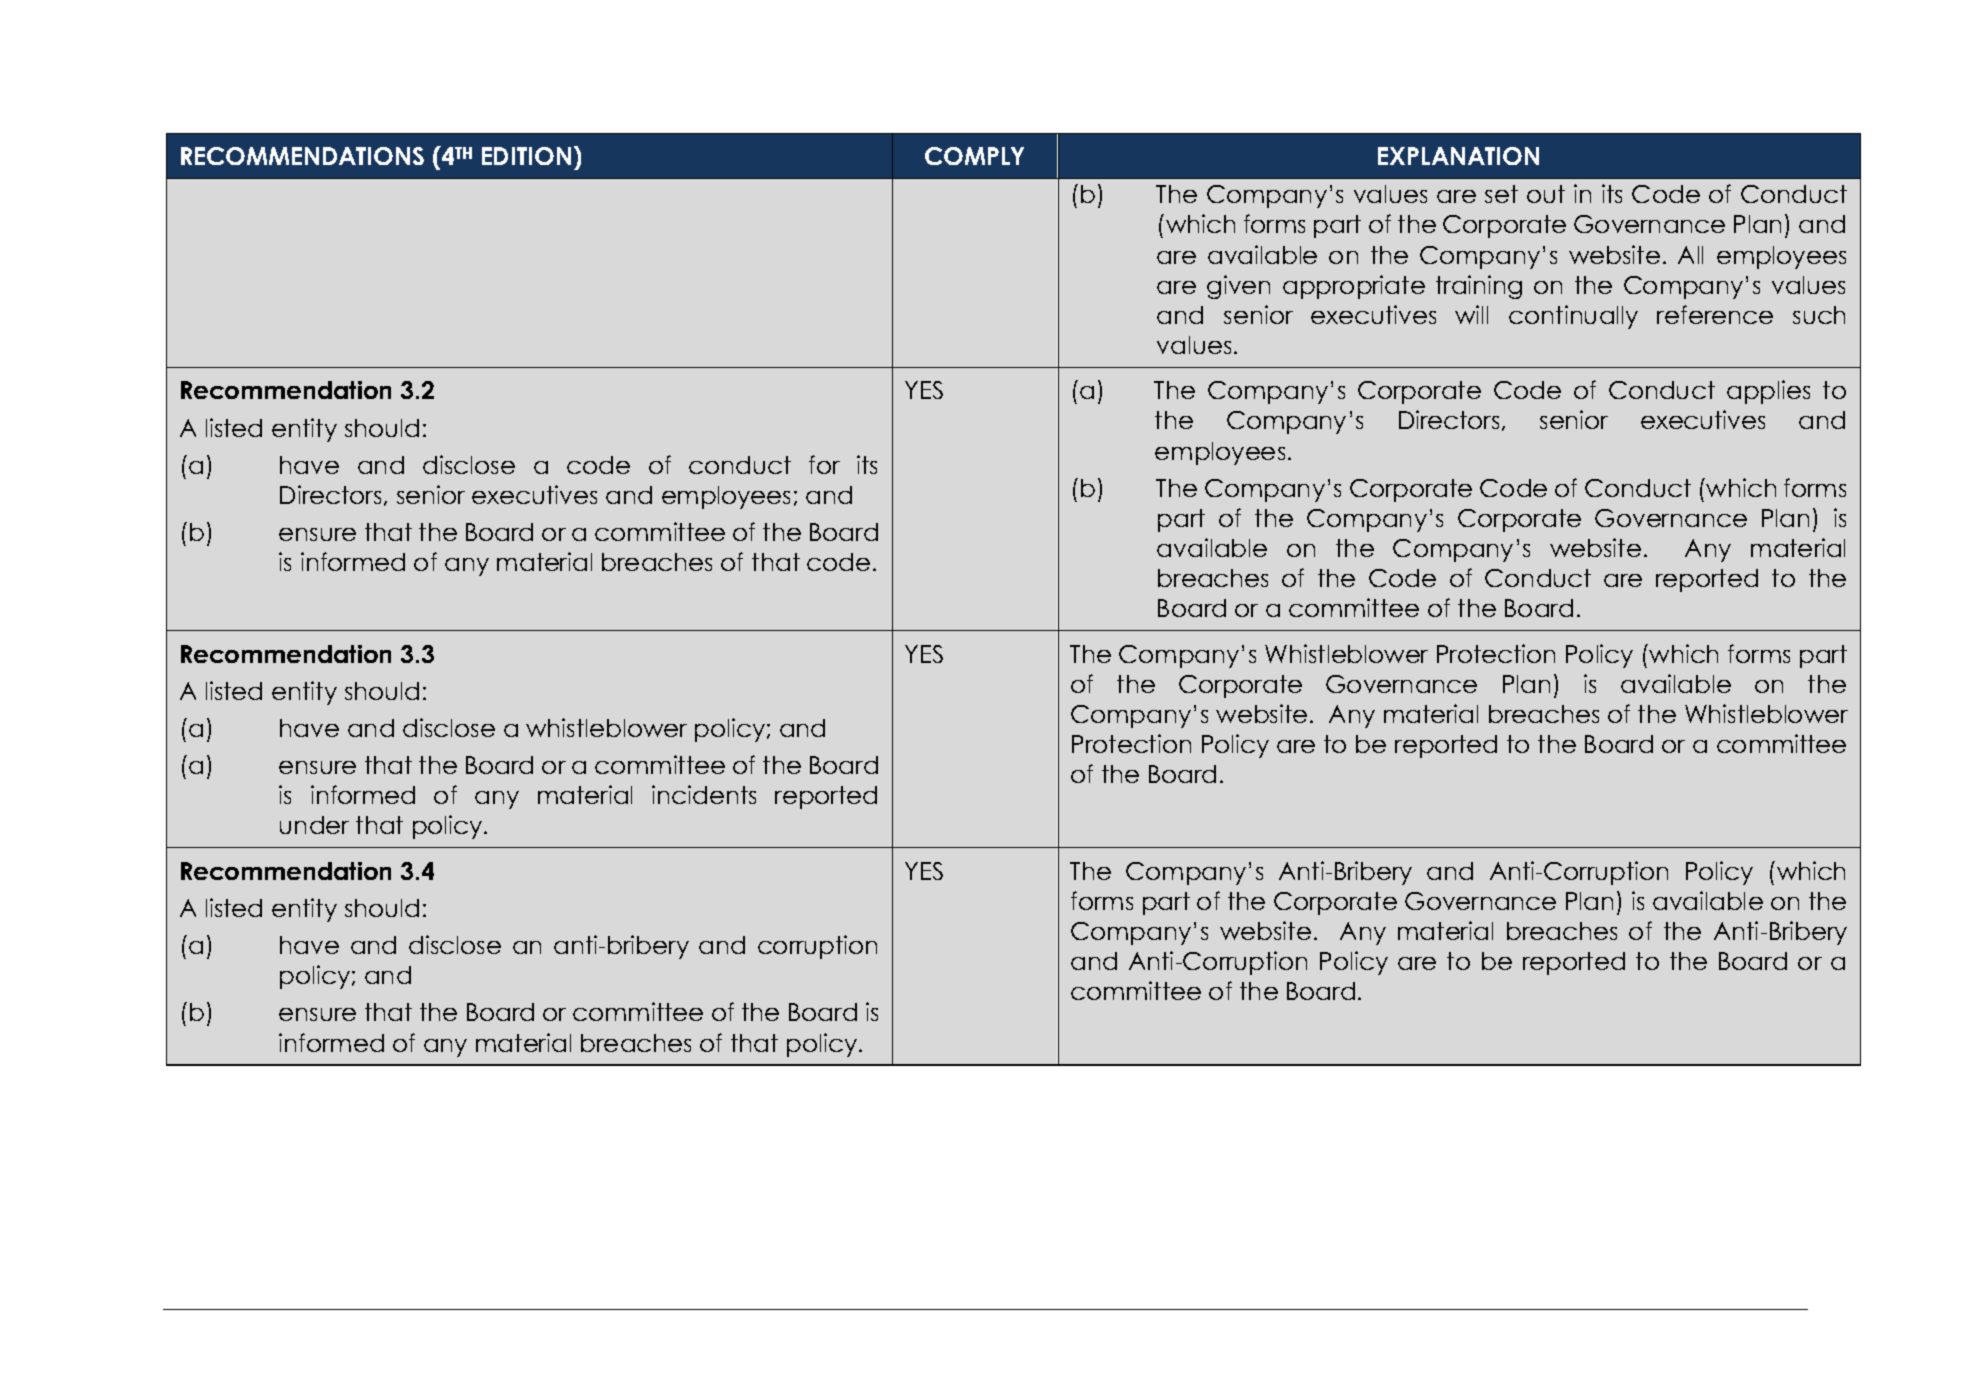 Image resolution: width=1970 pixels, height=1393 pixels. Describe the element at coordinates (974, 156) in the image. I see `COMPLY` at that location.
